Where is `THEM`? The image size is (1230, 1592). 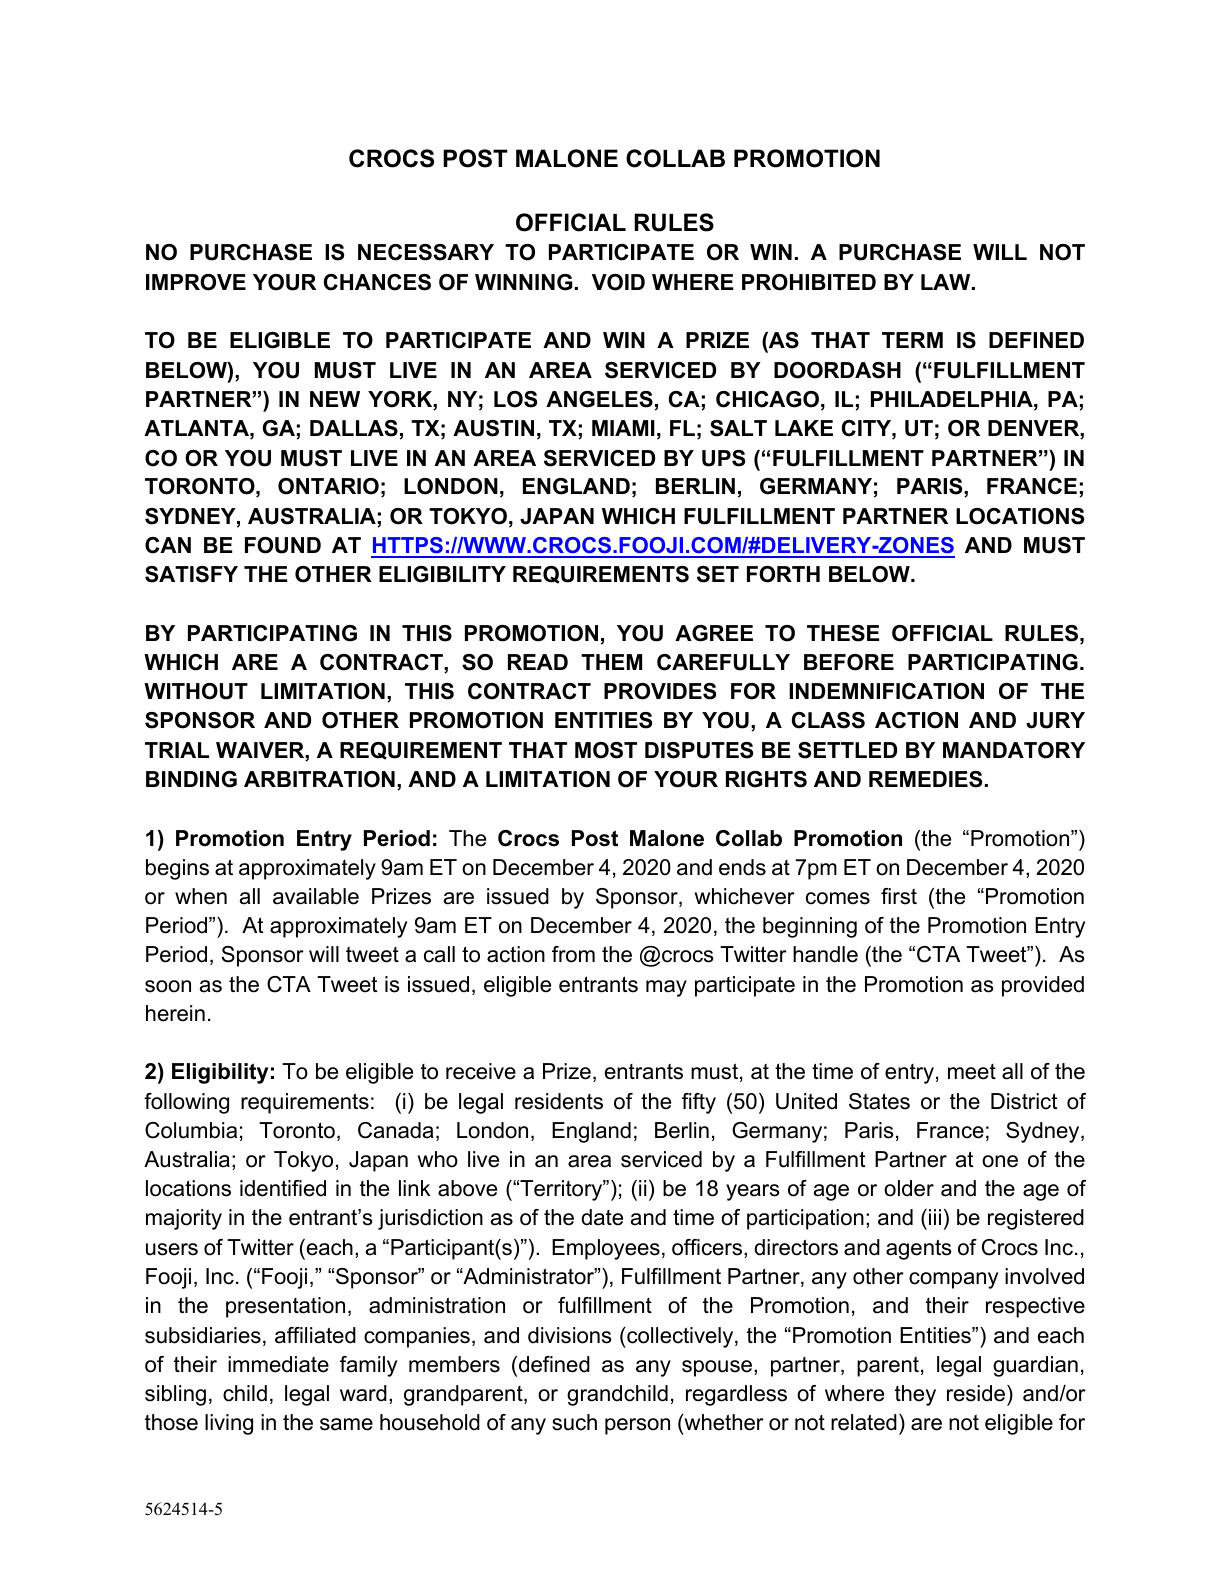 THEM is located at coordinates (611, 662).
